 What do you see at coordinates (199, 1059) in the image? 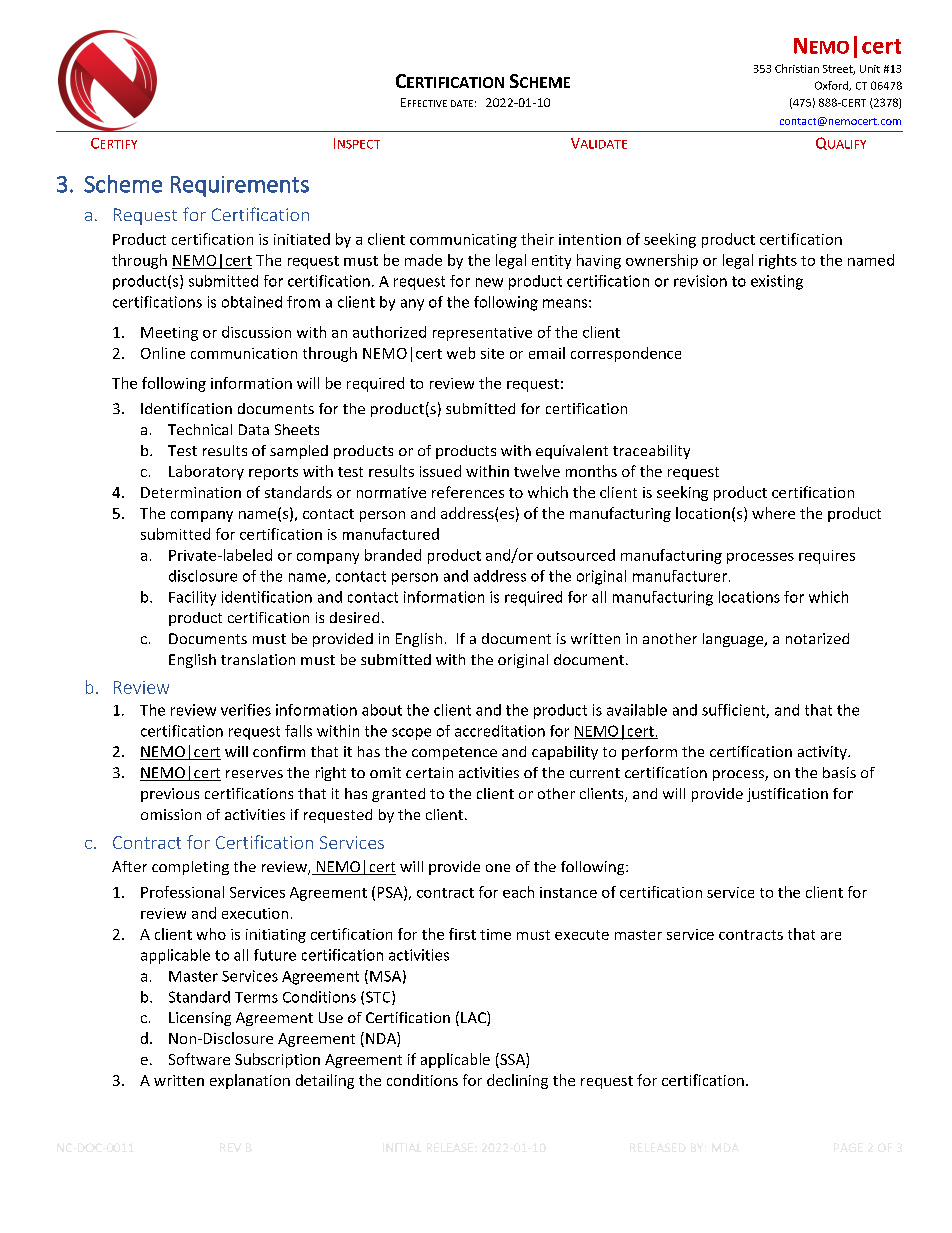
I see `Software` at bounding box center [199, 1059].
